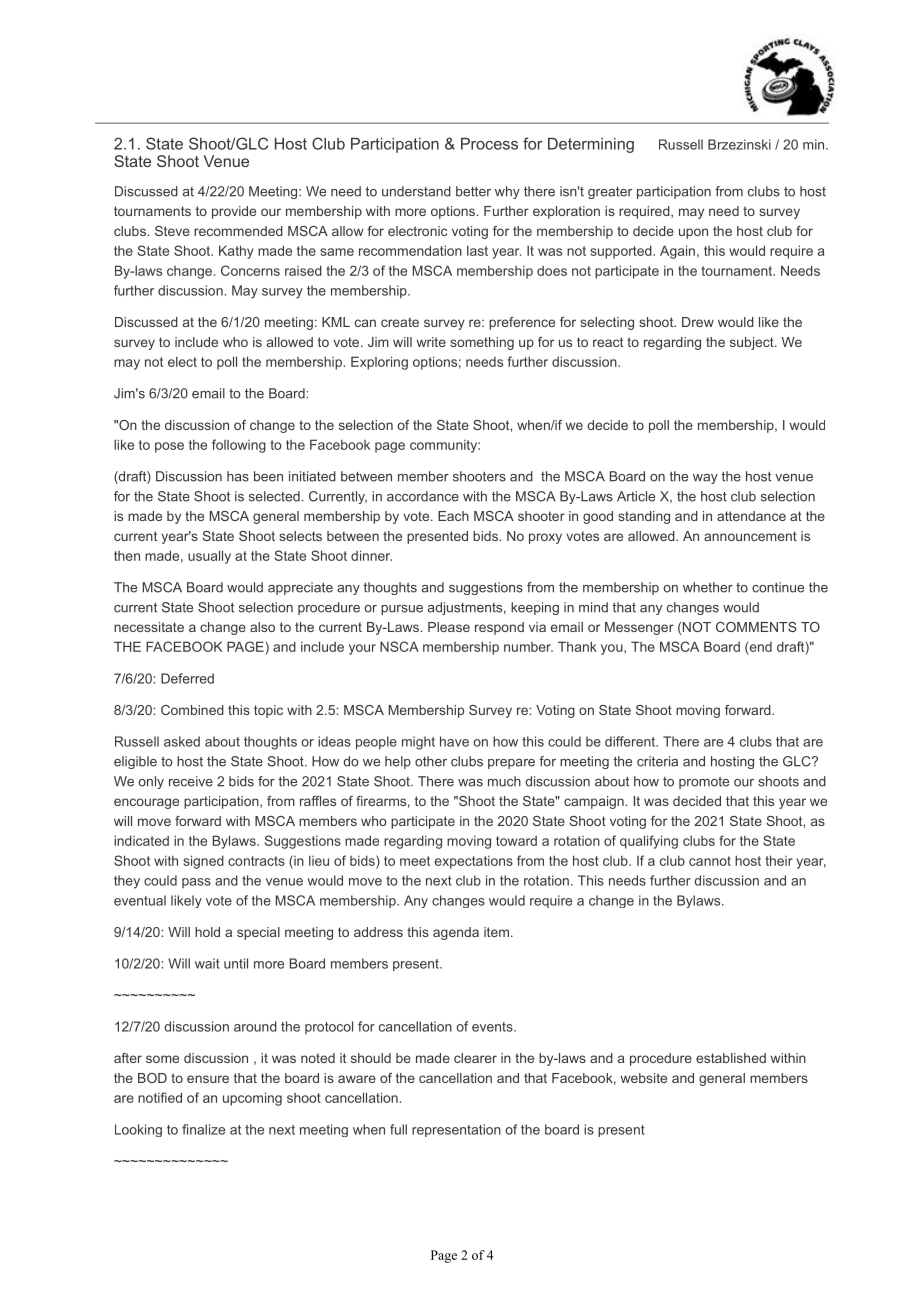 Image resolution: width=924 pixels, height=1307 pixels. What do you see at coordinates (739, 144) in the image?
I see `Brzezinski` at bounding box center [739, 144].
